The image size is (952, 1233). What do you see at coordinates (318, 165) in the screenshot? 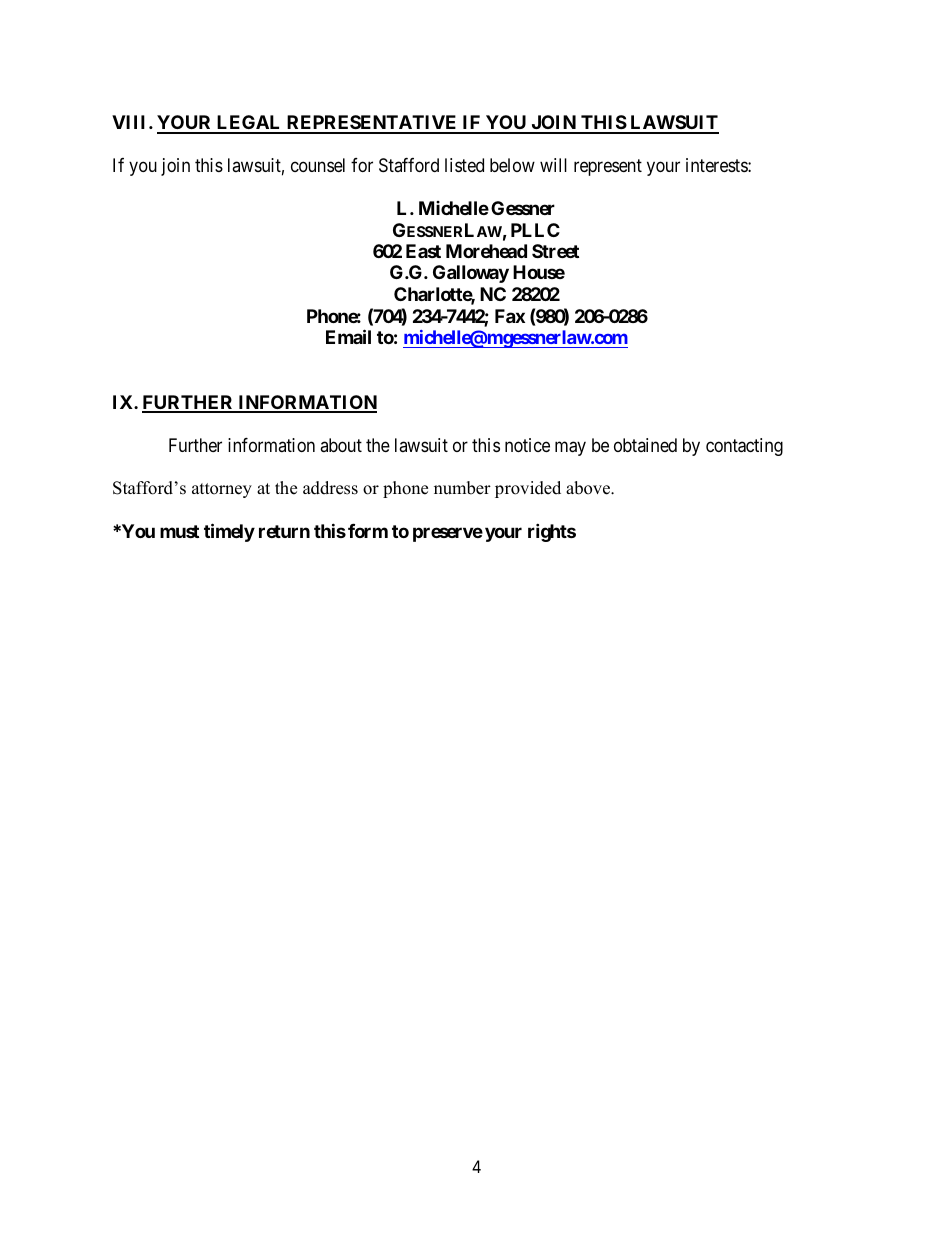
I see `counsel` at bounding box center [318, 165].
